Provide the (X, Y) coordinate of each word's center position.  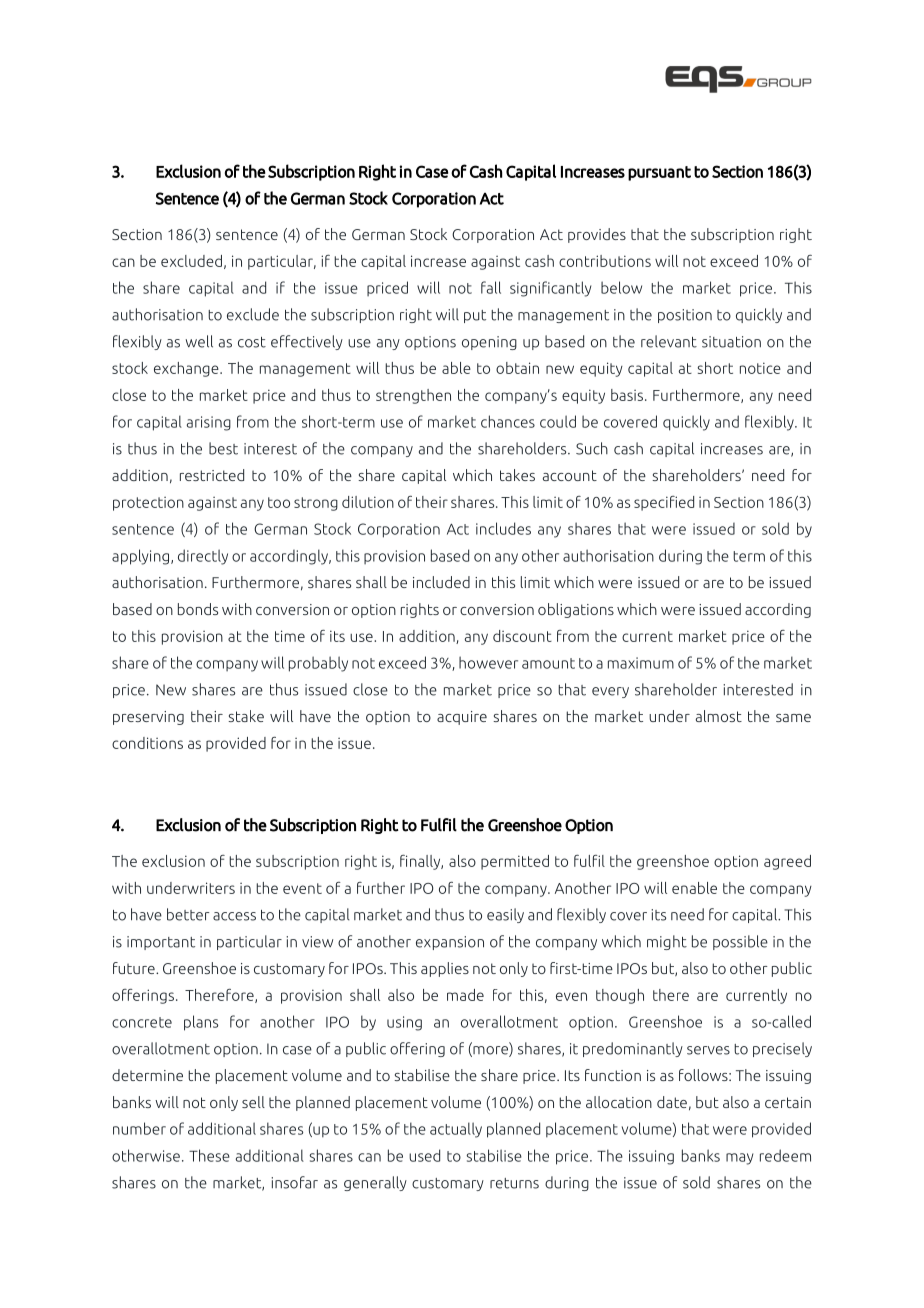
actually (456, 1130)
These (209, 1155)
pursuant (659, 173)
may (739, 1159)
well (199, 341)
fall (491, 287)
